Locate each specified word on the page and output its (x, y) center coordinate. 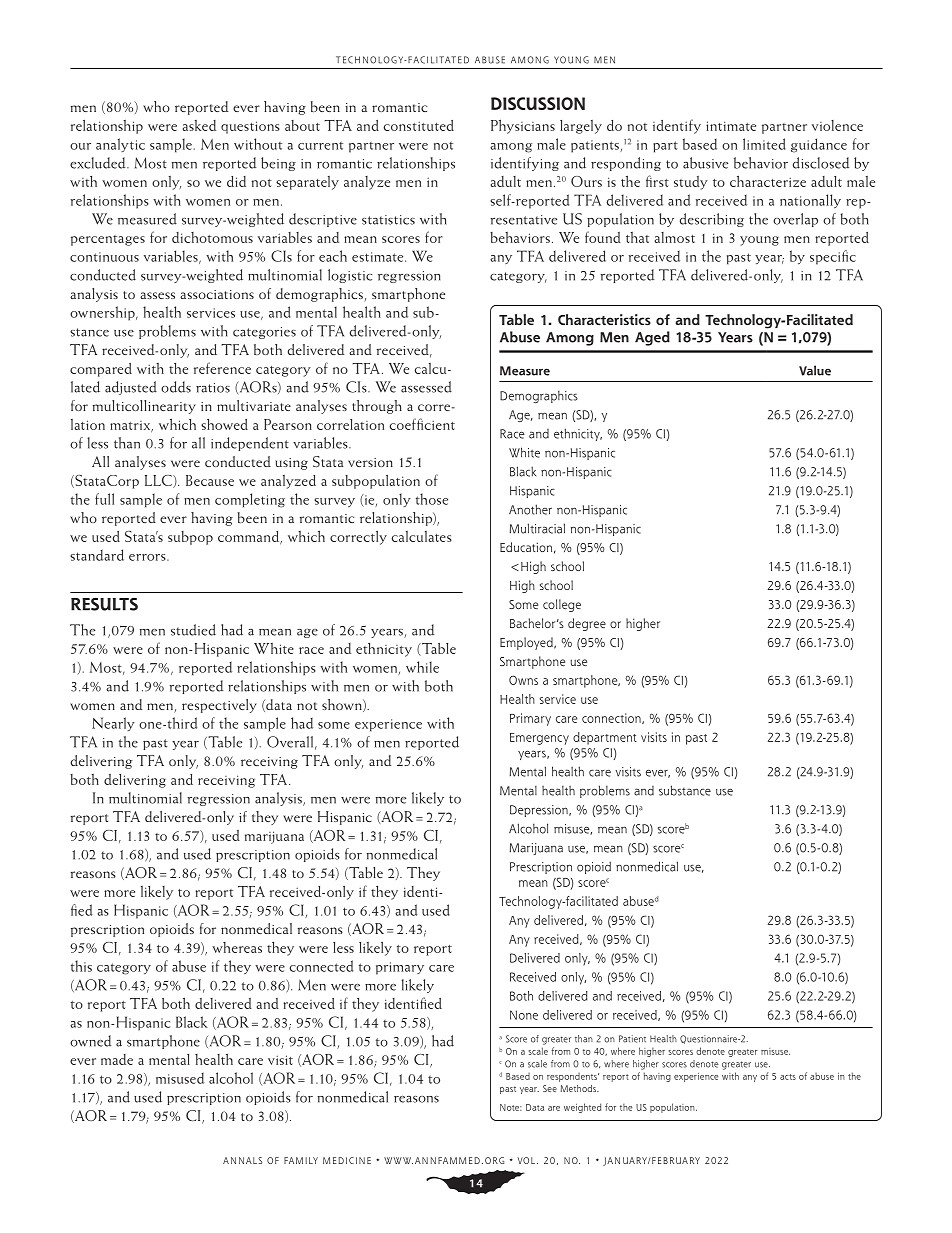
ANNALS (242, 1160)
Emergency (539, 739)
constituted (419, 125)
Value (815, 370)
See (550, 1088)
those (432, 499)
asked (199, 125)
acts (788, 1077)
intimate (731, 126)
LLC (159, 481)
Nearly (113, 724)
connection (612, 718)
